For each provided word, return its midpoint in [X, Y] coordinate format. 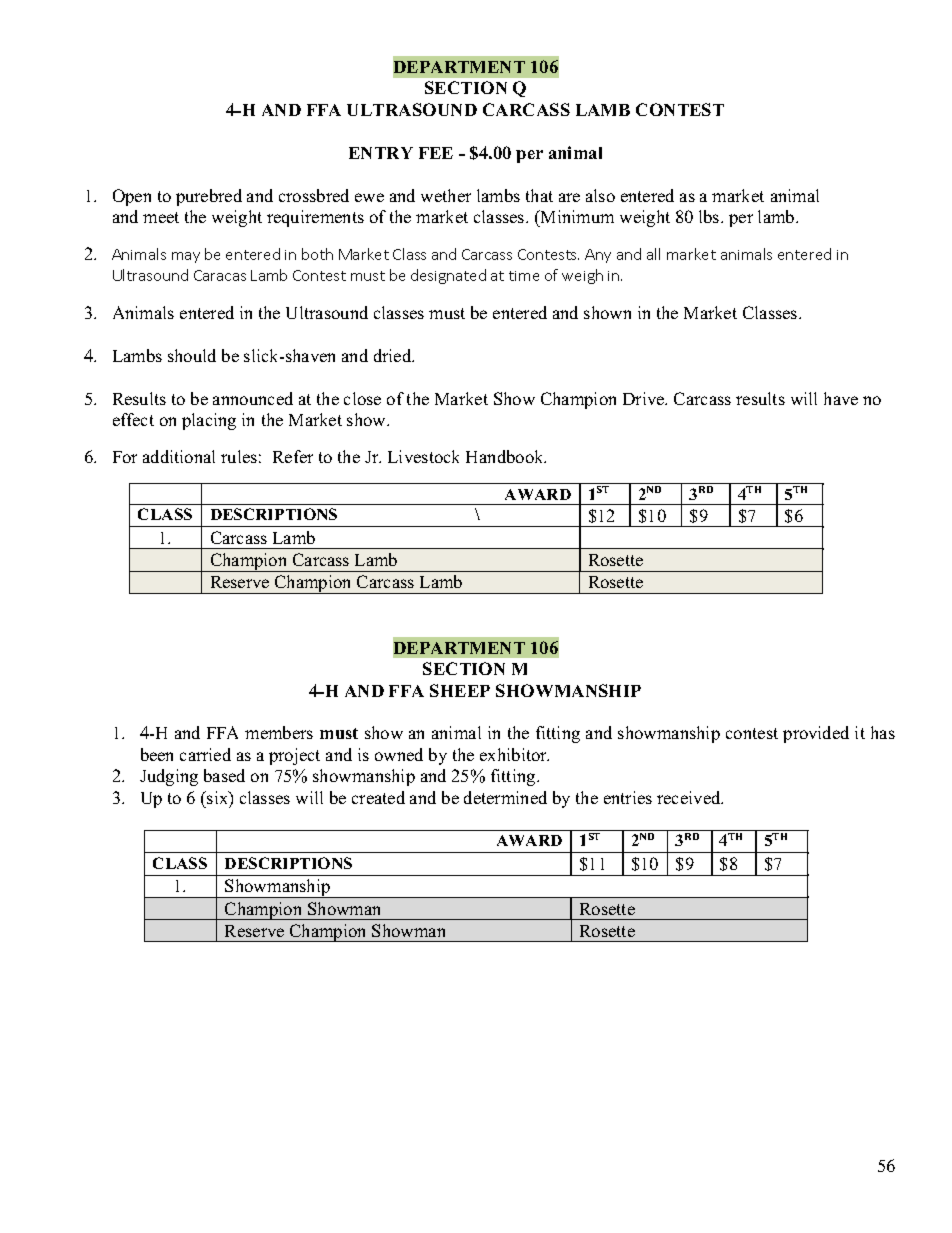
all [653, 254]
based [224, 775]
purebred [209, 197]
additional [179, 456]
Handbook [506, 456]
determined [505, 797]
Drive [645, 398]
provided [816, 734]
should [192, 355]
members [279, 732]
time [524, 276]
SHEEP [460, 690]
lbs [710, 216]
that [539, 195]
